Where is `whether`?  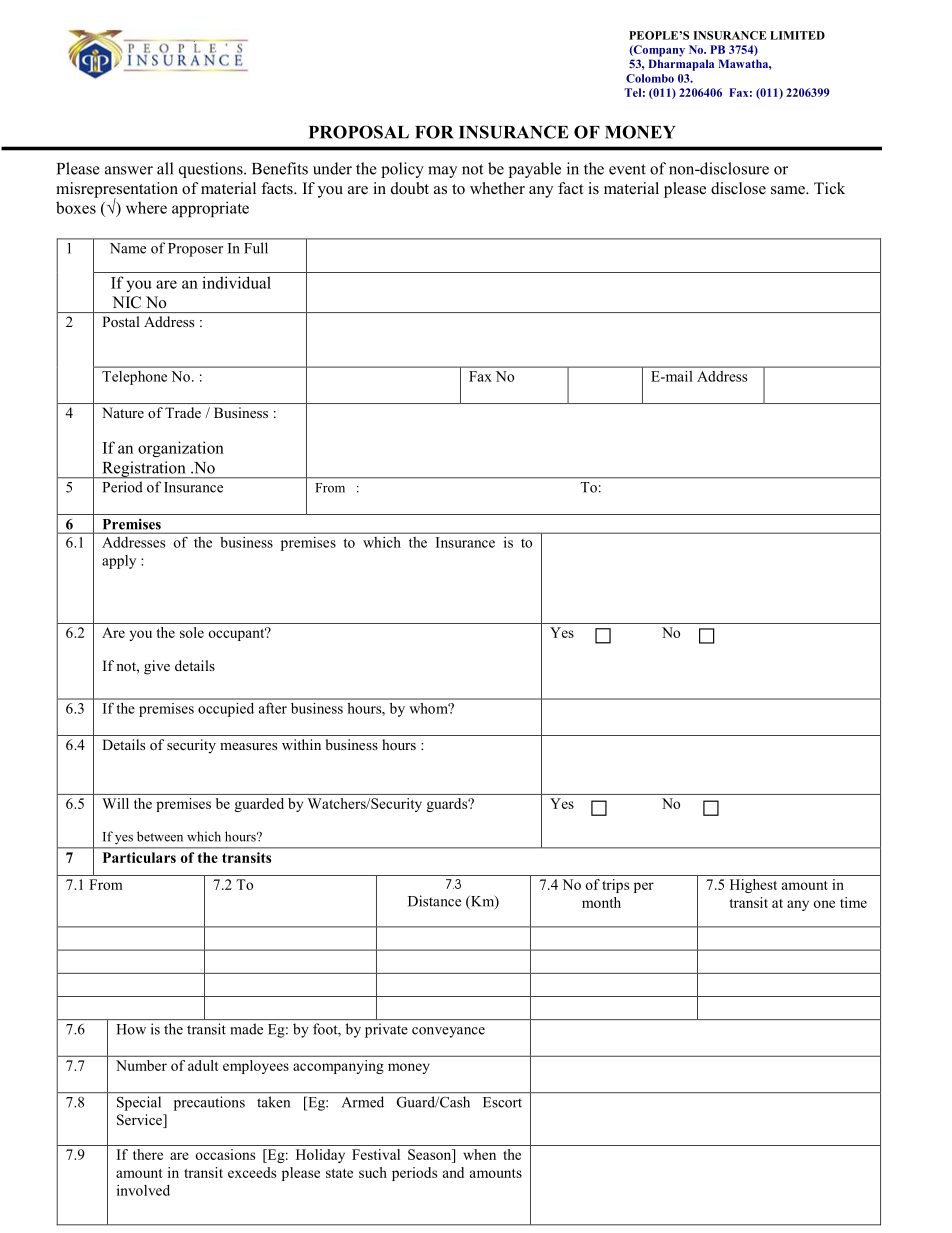 whether is located at coordinates (497, 188).
